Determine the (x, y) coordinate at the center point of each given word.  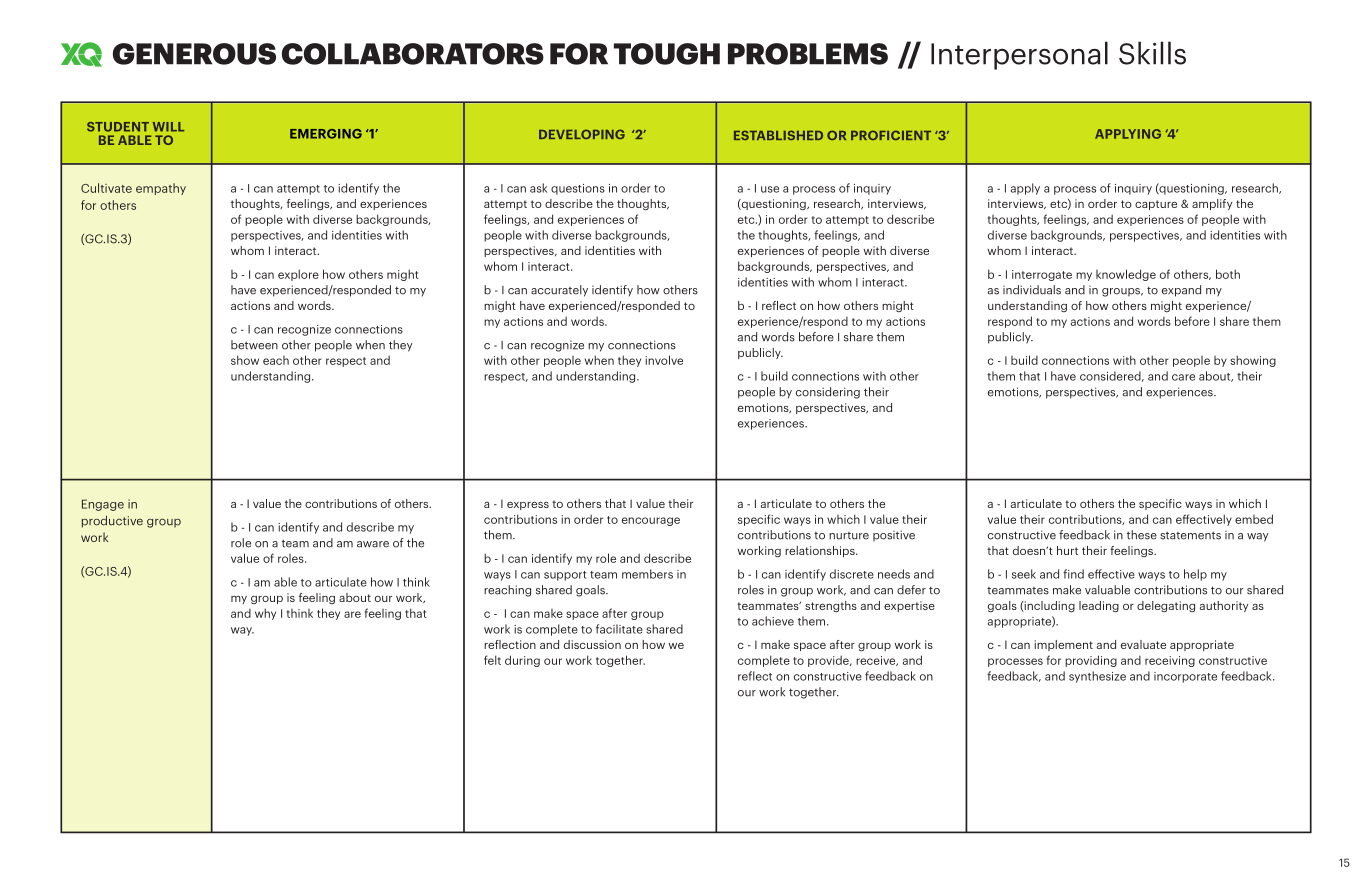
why (265, 614)
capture (1156, 205)
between (254, 345)
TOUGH (667, 54)
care (1183, 377)
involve (664, 360)
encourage (651, 521)
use (770, 189)
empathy (161, 189)
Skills (1152, 53)
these (1142, 535)
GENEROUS (194, 54)
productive (112, 521)
